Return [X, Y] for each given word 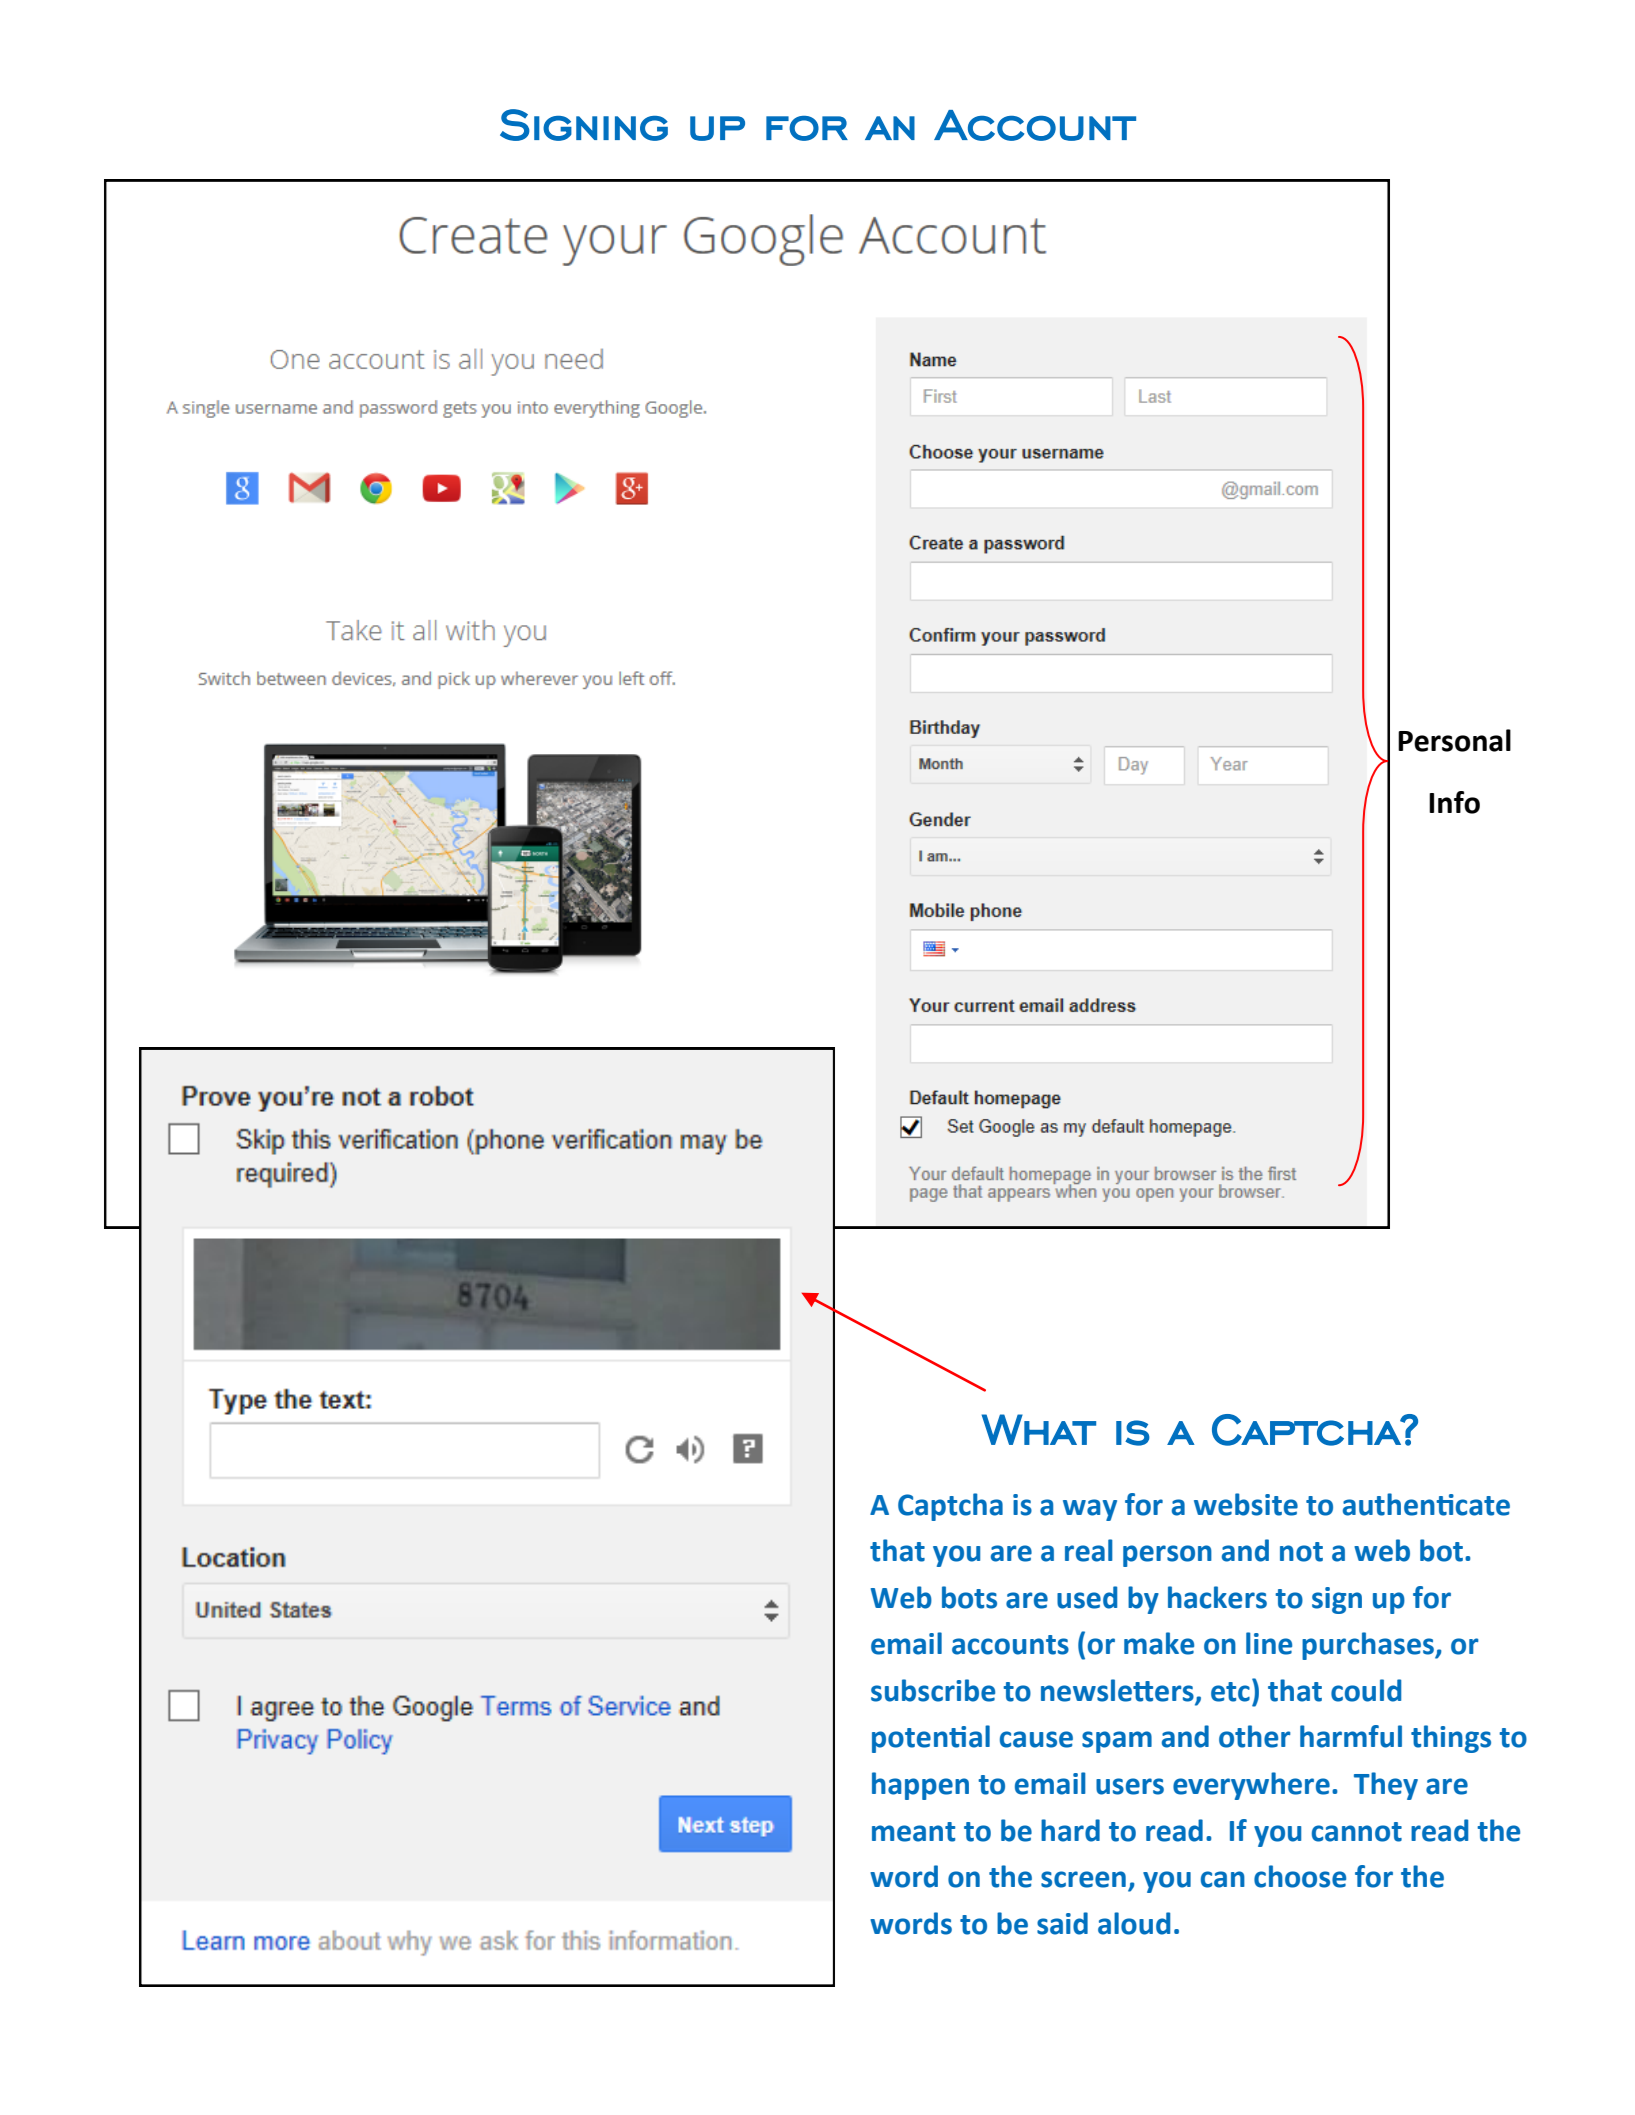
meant [913, 1832]
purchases [1369, 1646]
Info [1454, 802]
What [1039, 1429]
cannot [1357, 1832]
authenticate [1426, 1504]
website [1246, 1504]
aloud [1134, 1923]
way [1090, 1510]
